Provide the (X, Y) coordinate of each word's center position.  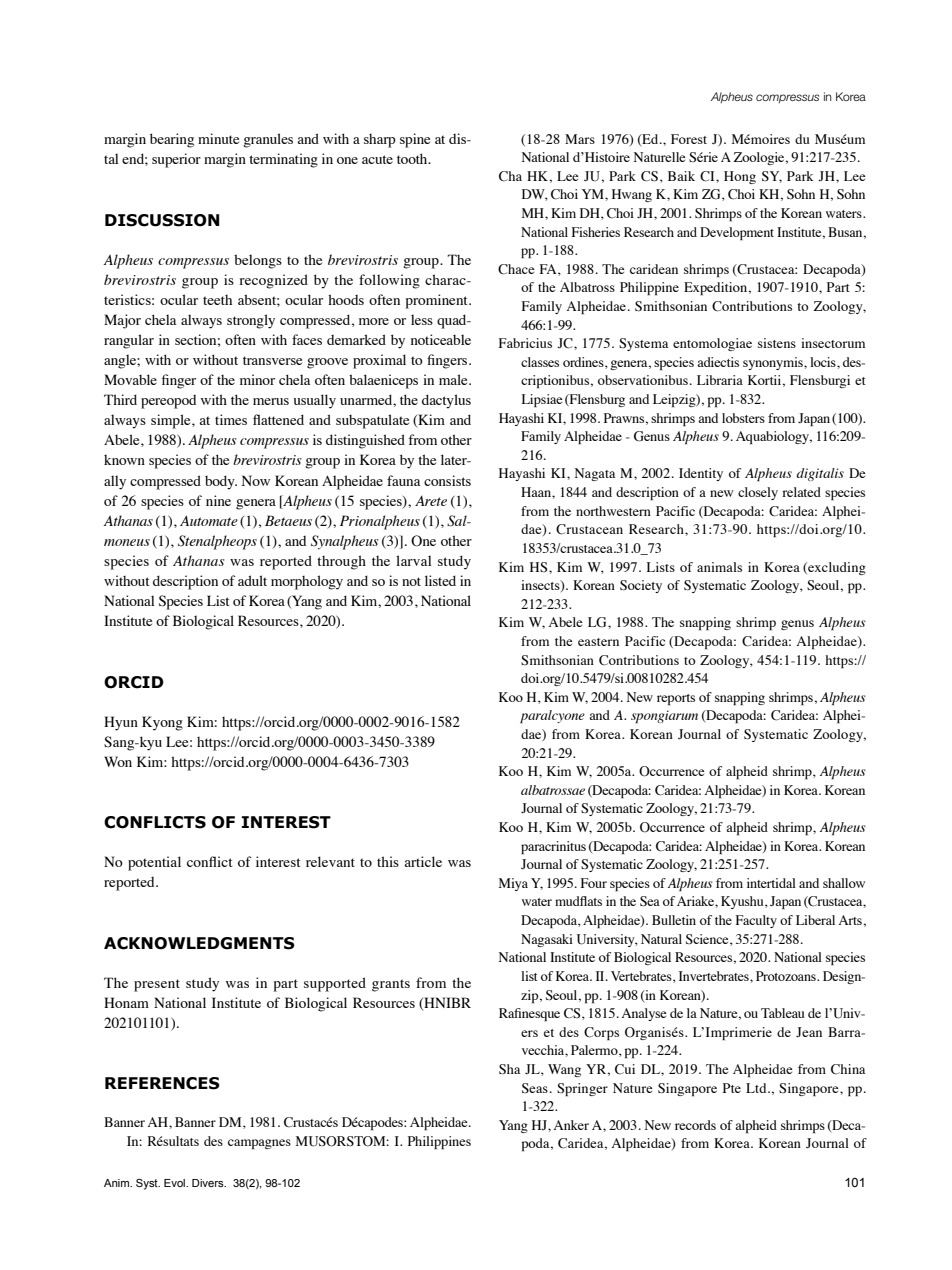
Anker (571, 1125)
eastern (598, 642)
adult (252, 580)
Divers (209, 1183)
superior (176, 160)
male (454, 379)
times (231, 419)
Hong (740, 177)
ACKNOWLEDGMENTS (199, 943)
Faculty (756, 921)
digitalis (820, 474)
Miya (513, 884)
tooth (413, 158)
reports (676, 699)
